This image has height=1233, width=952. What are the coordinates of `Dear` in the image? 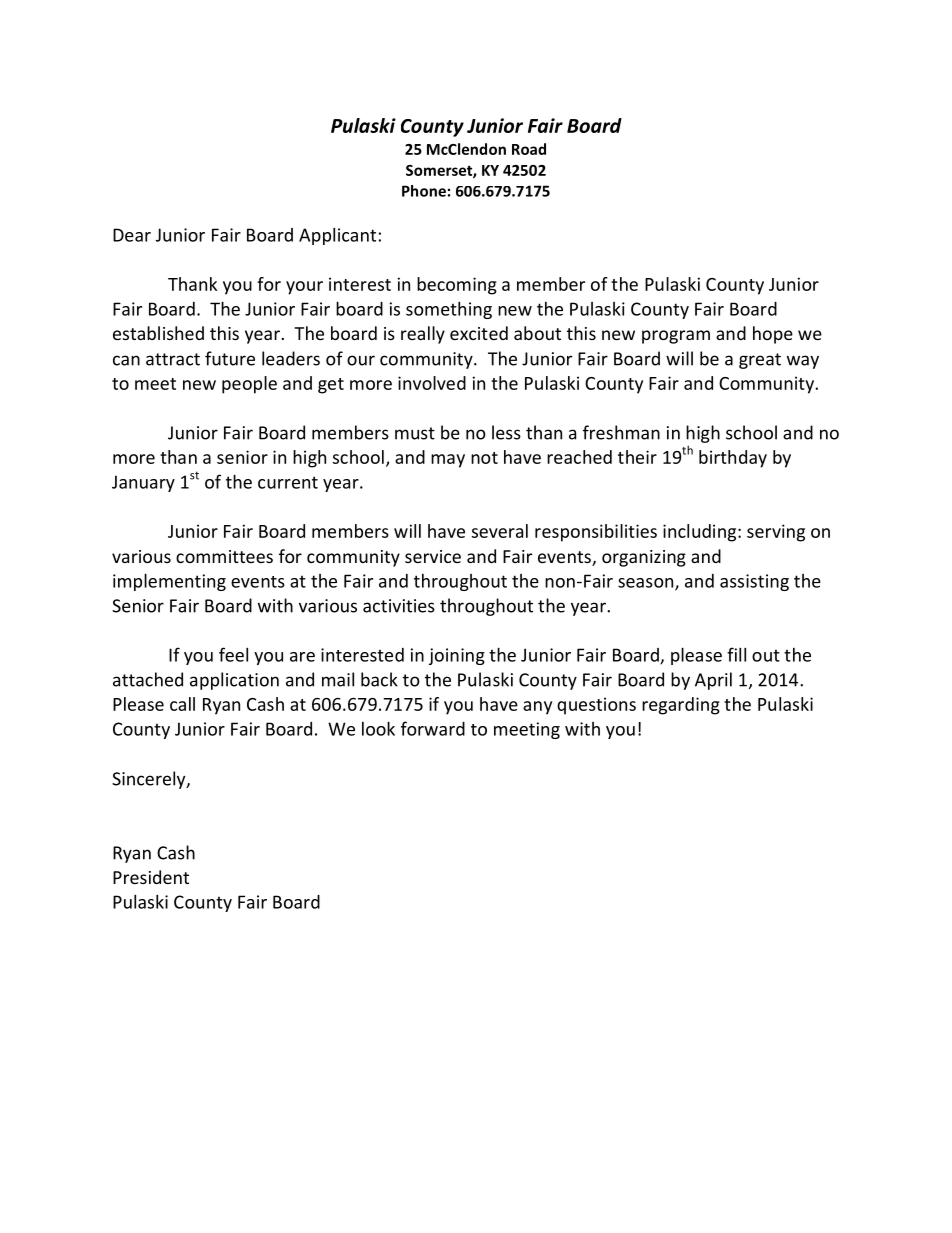 It's located at (132, 235).
